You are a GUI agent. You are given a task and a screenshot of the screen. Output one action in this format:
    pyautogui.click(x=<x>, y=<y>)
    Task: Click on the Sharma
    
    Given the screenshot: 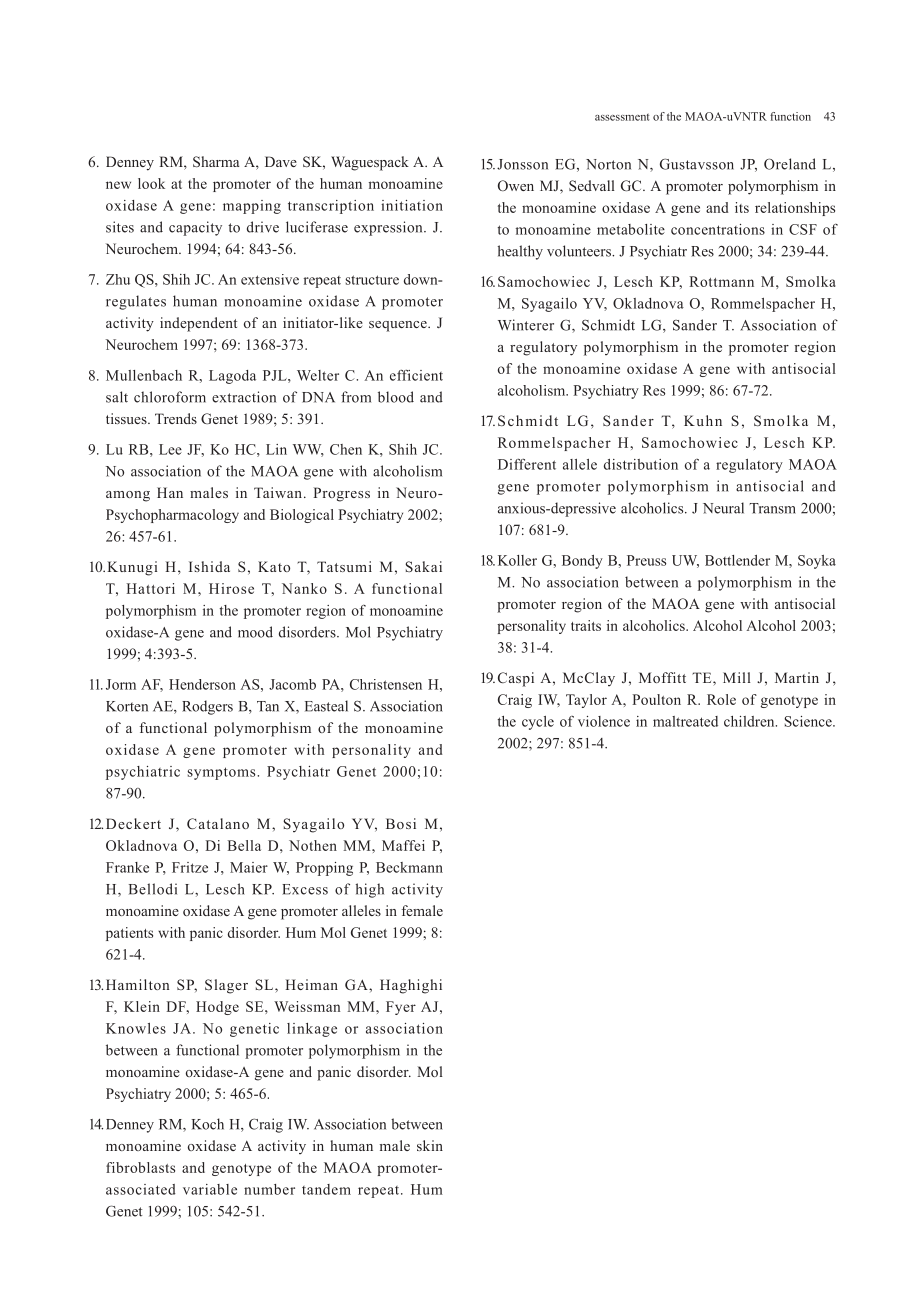 What is the action you would take?
    pyautogui.click(x=216, y=161)
